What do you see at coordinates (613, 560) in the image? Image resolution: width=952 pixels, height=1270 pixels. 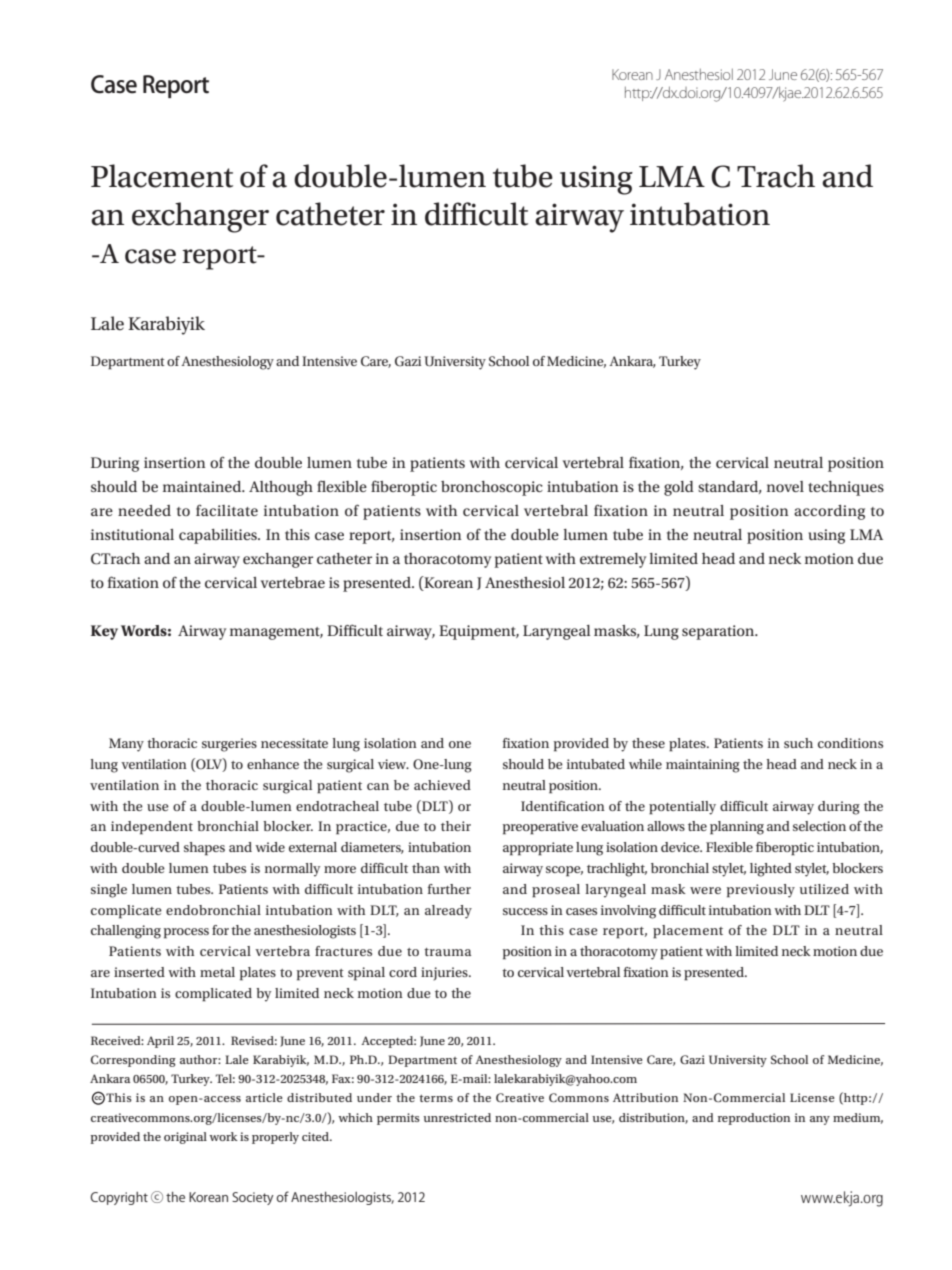 I see `extremely` at bounding box center [613, 560].
